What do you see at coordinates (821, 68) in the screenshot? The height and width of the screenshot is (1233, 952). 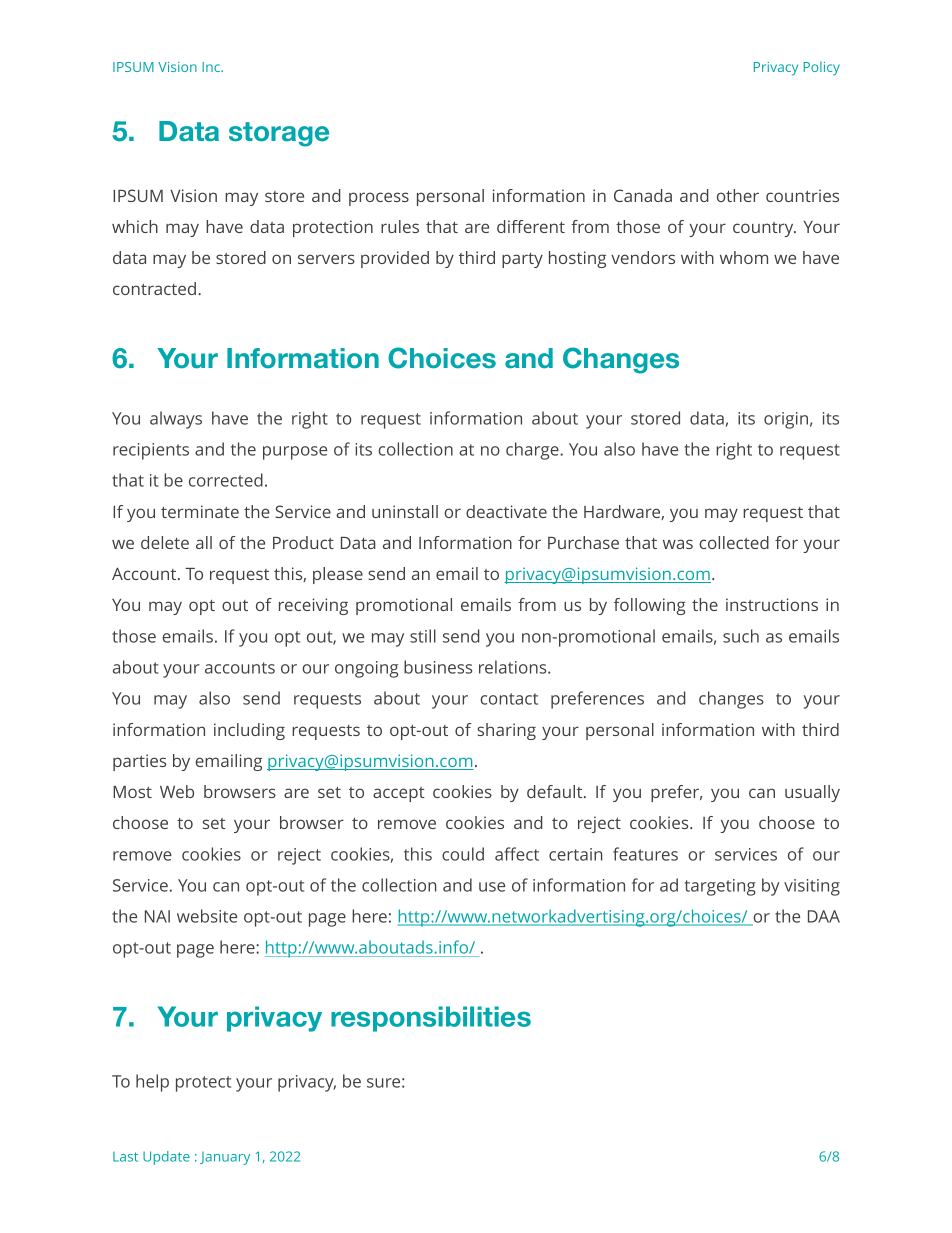 I see `Policy` at bounding box center [821, 68].
